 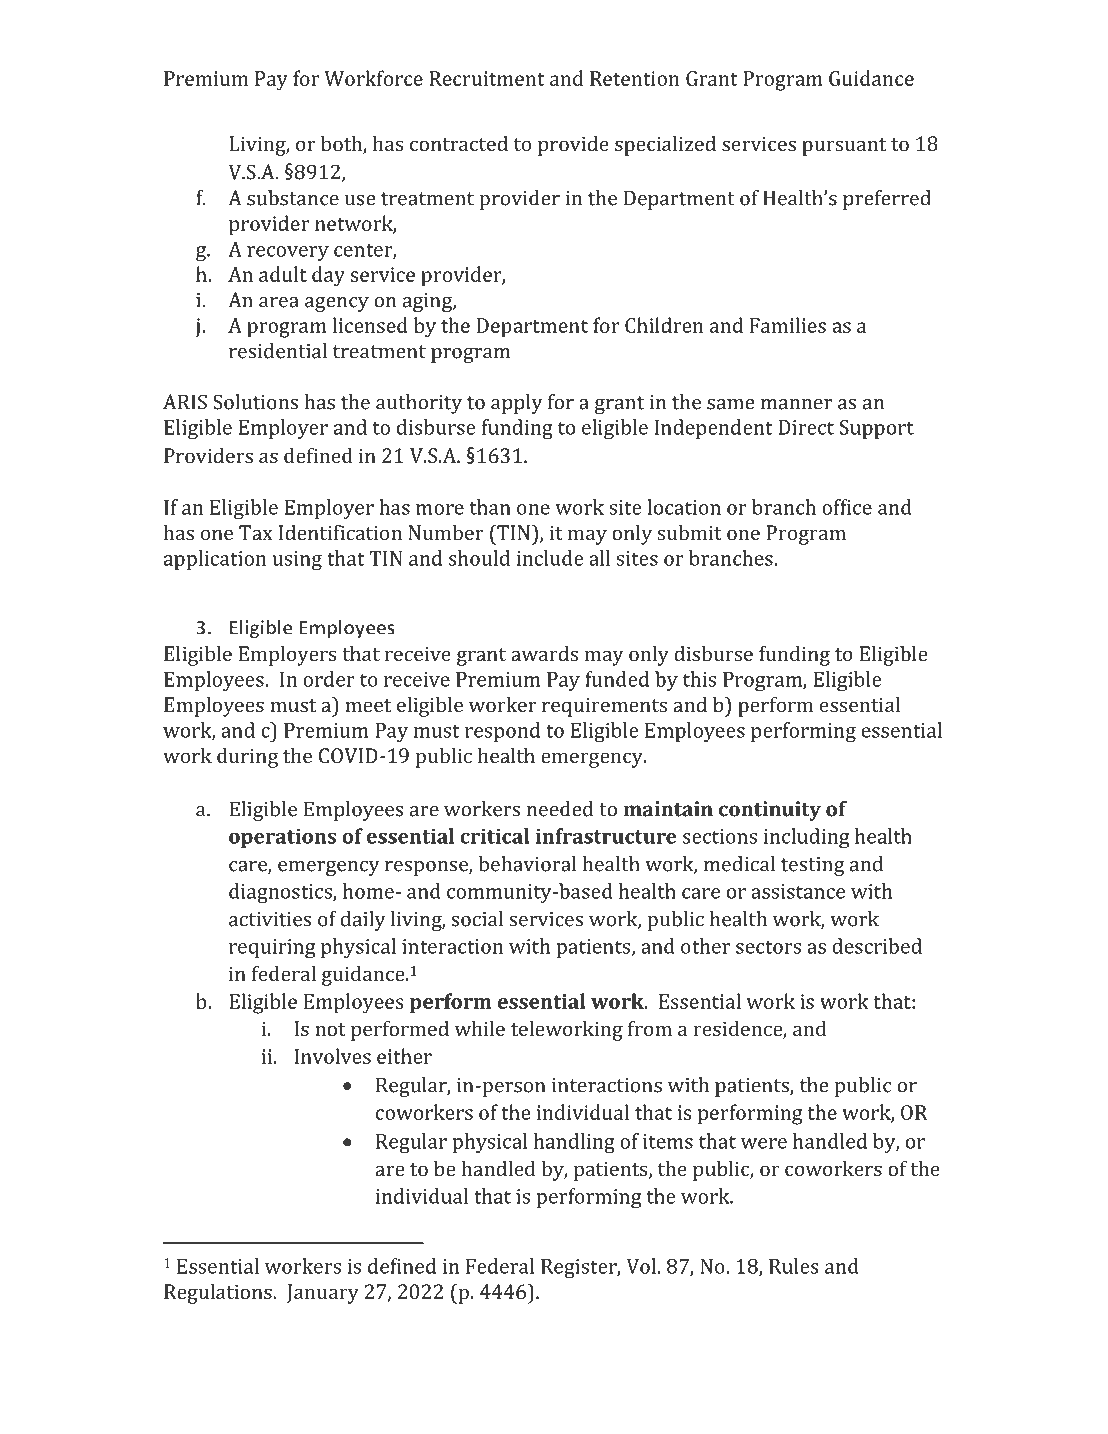 I want to click on than, so click(x=490, y=507).
